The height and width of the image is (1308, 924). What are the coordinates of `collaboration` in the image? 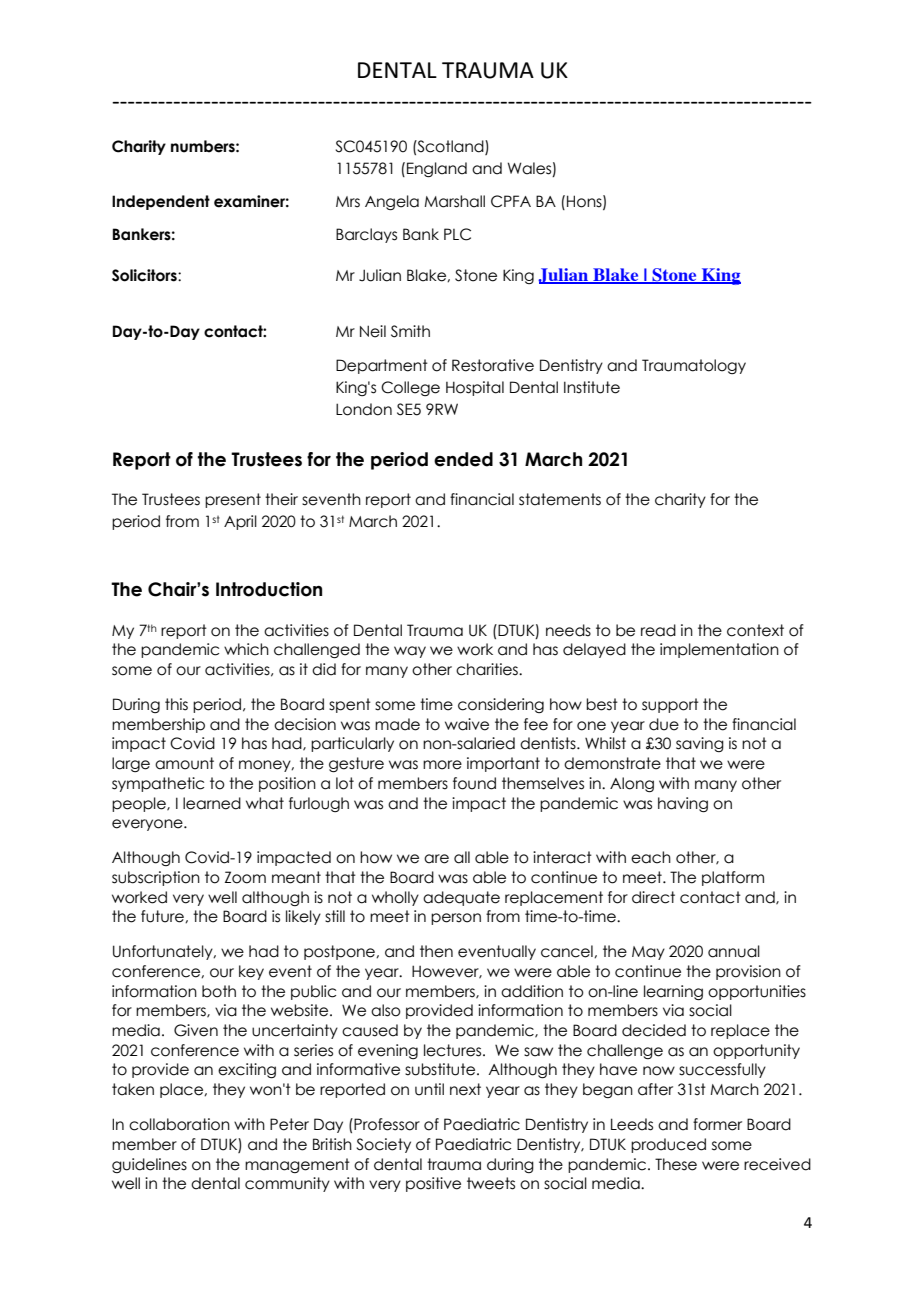 It's located at (179, 1124).
